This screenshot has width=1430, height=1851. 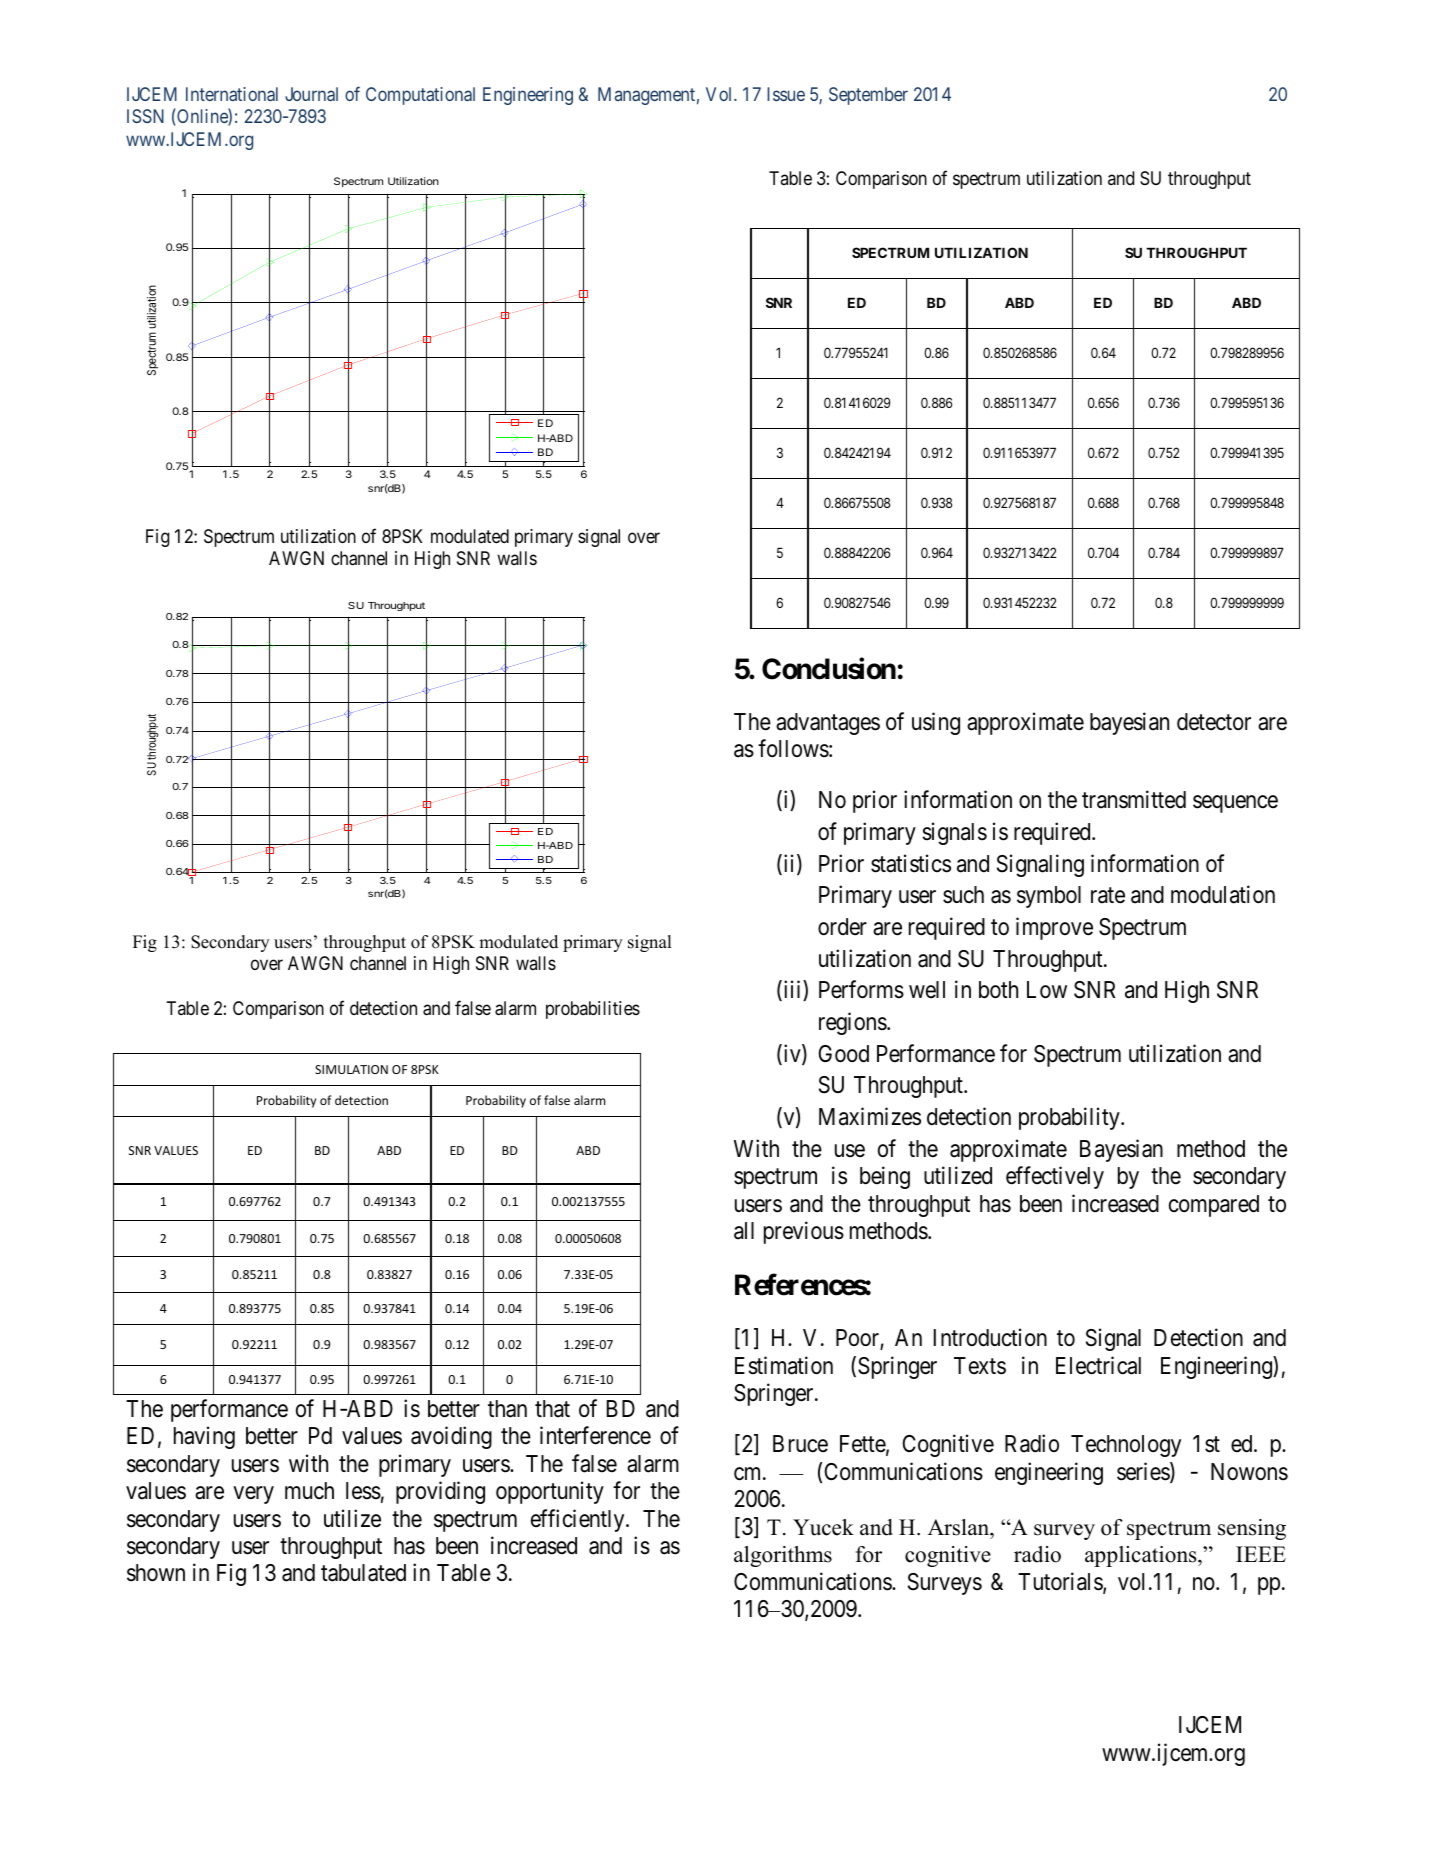 I want to click on very, so click(x=253, y=1495).
